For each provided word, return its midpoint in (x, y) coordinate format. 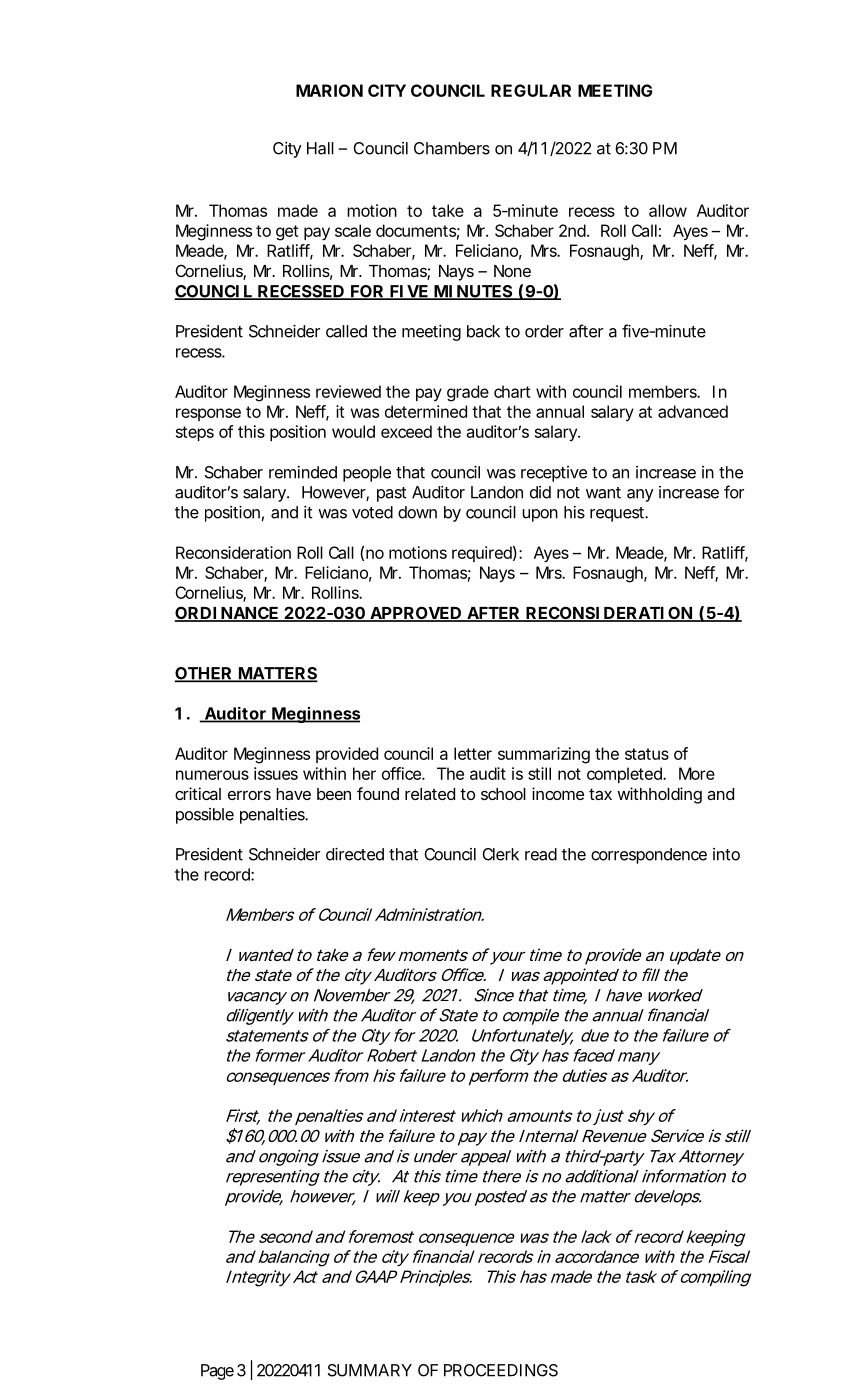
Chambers (452, 148)
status (647, 754)
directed (355, 854)
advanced (693, 411)
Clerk (500, 854)
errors (249, 795)
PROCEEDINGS (501, 1370)
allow (668, 210)
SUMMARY (370, 1370)
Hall (320, 148)
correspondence (649, 856)
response (208, 414)
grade (468, 393)
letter (473, 753)
